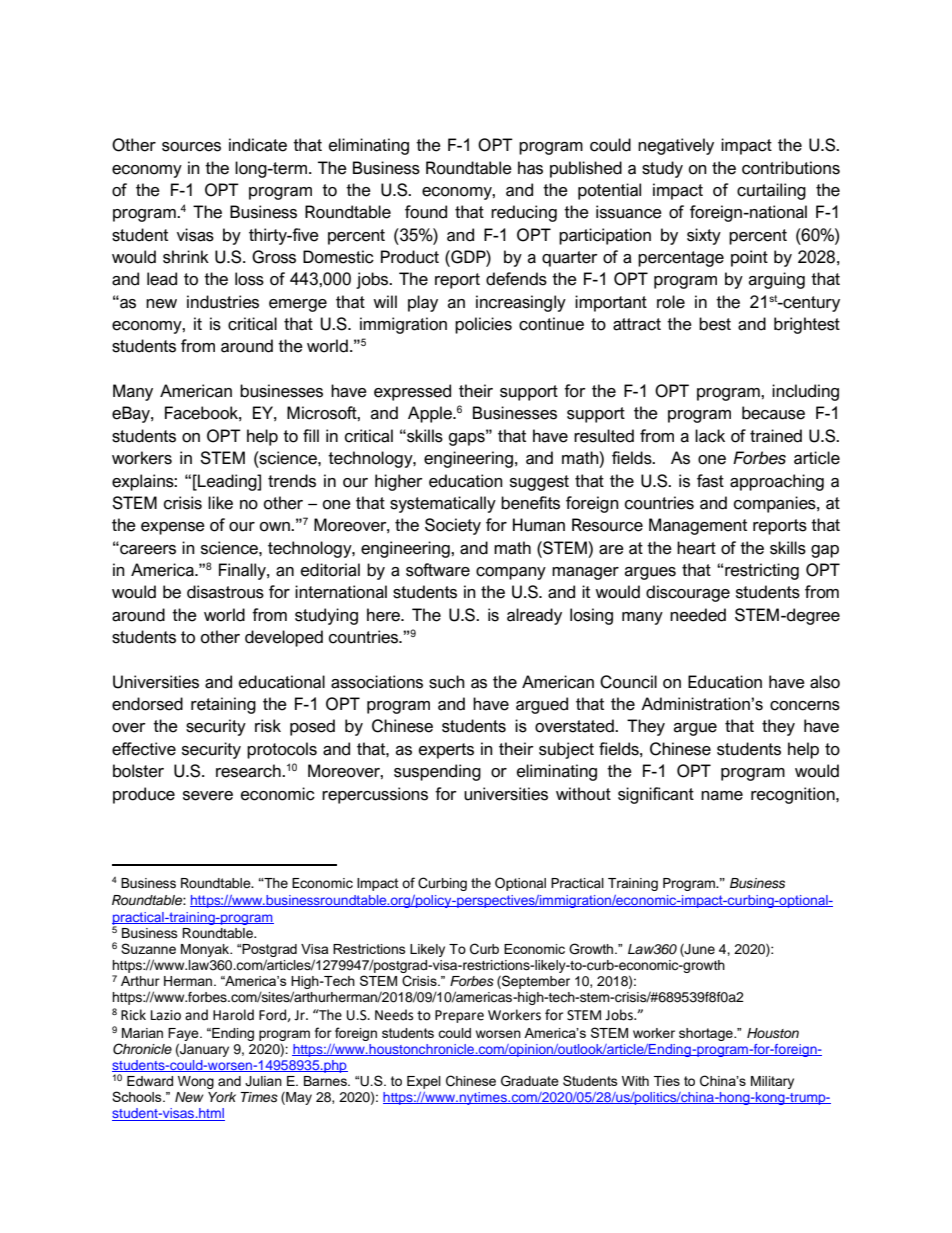 Image resolution: width=952 pixels, height=1233 pixels. Describe the element at coordinates (225, 592) in the screenshot. I see `disastrous` at that location.
